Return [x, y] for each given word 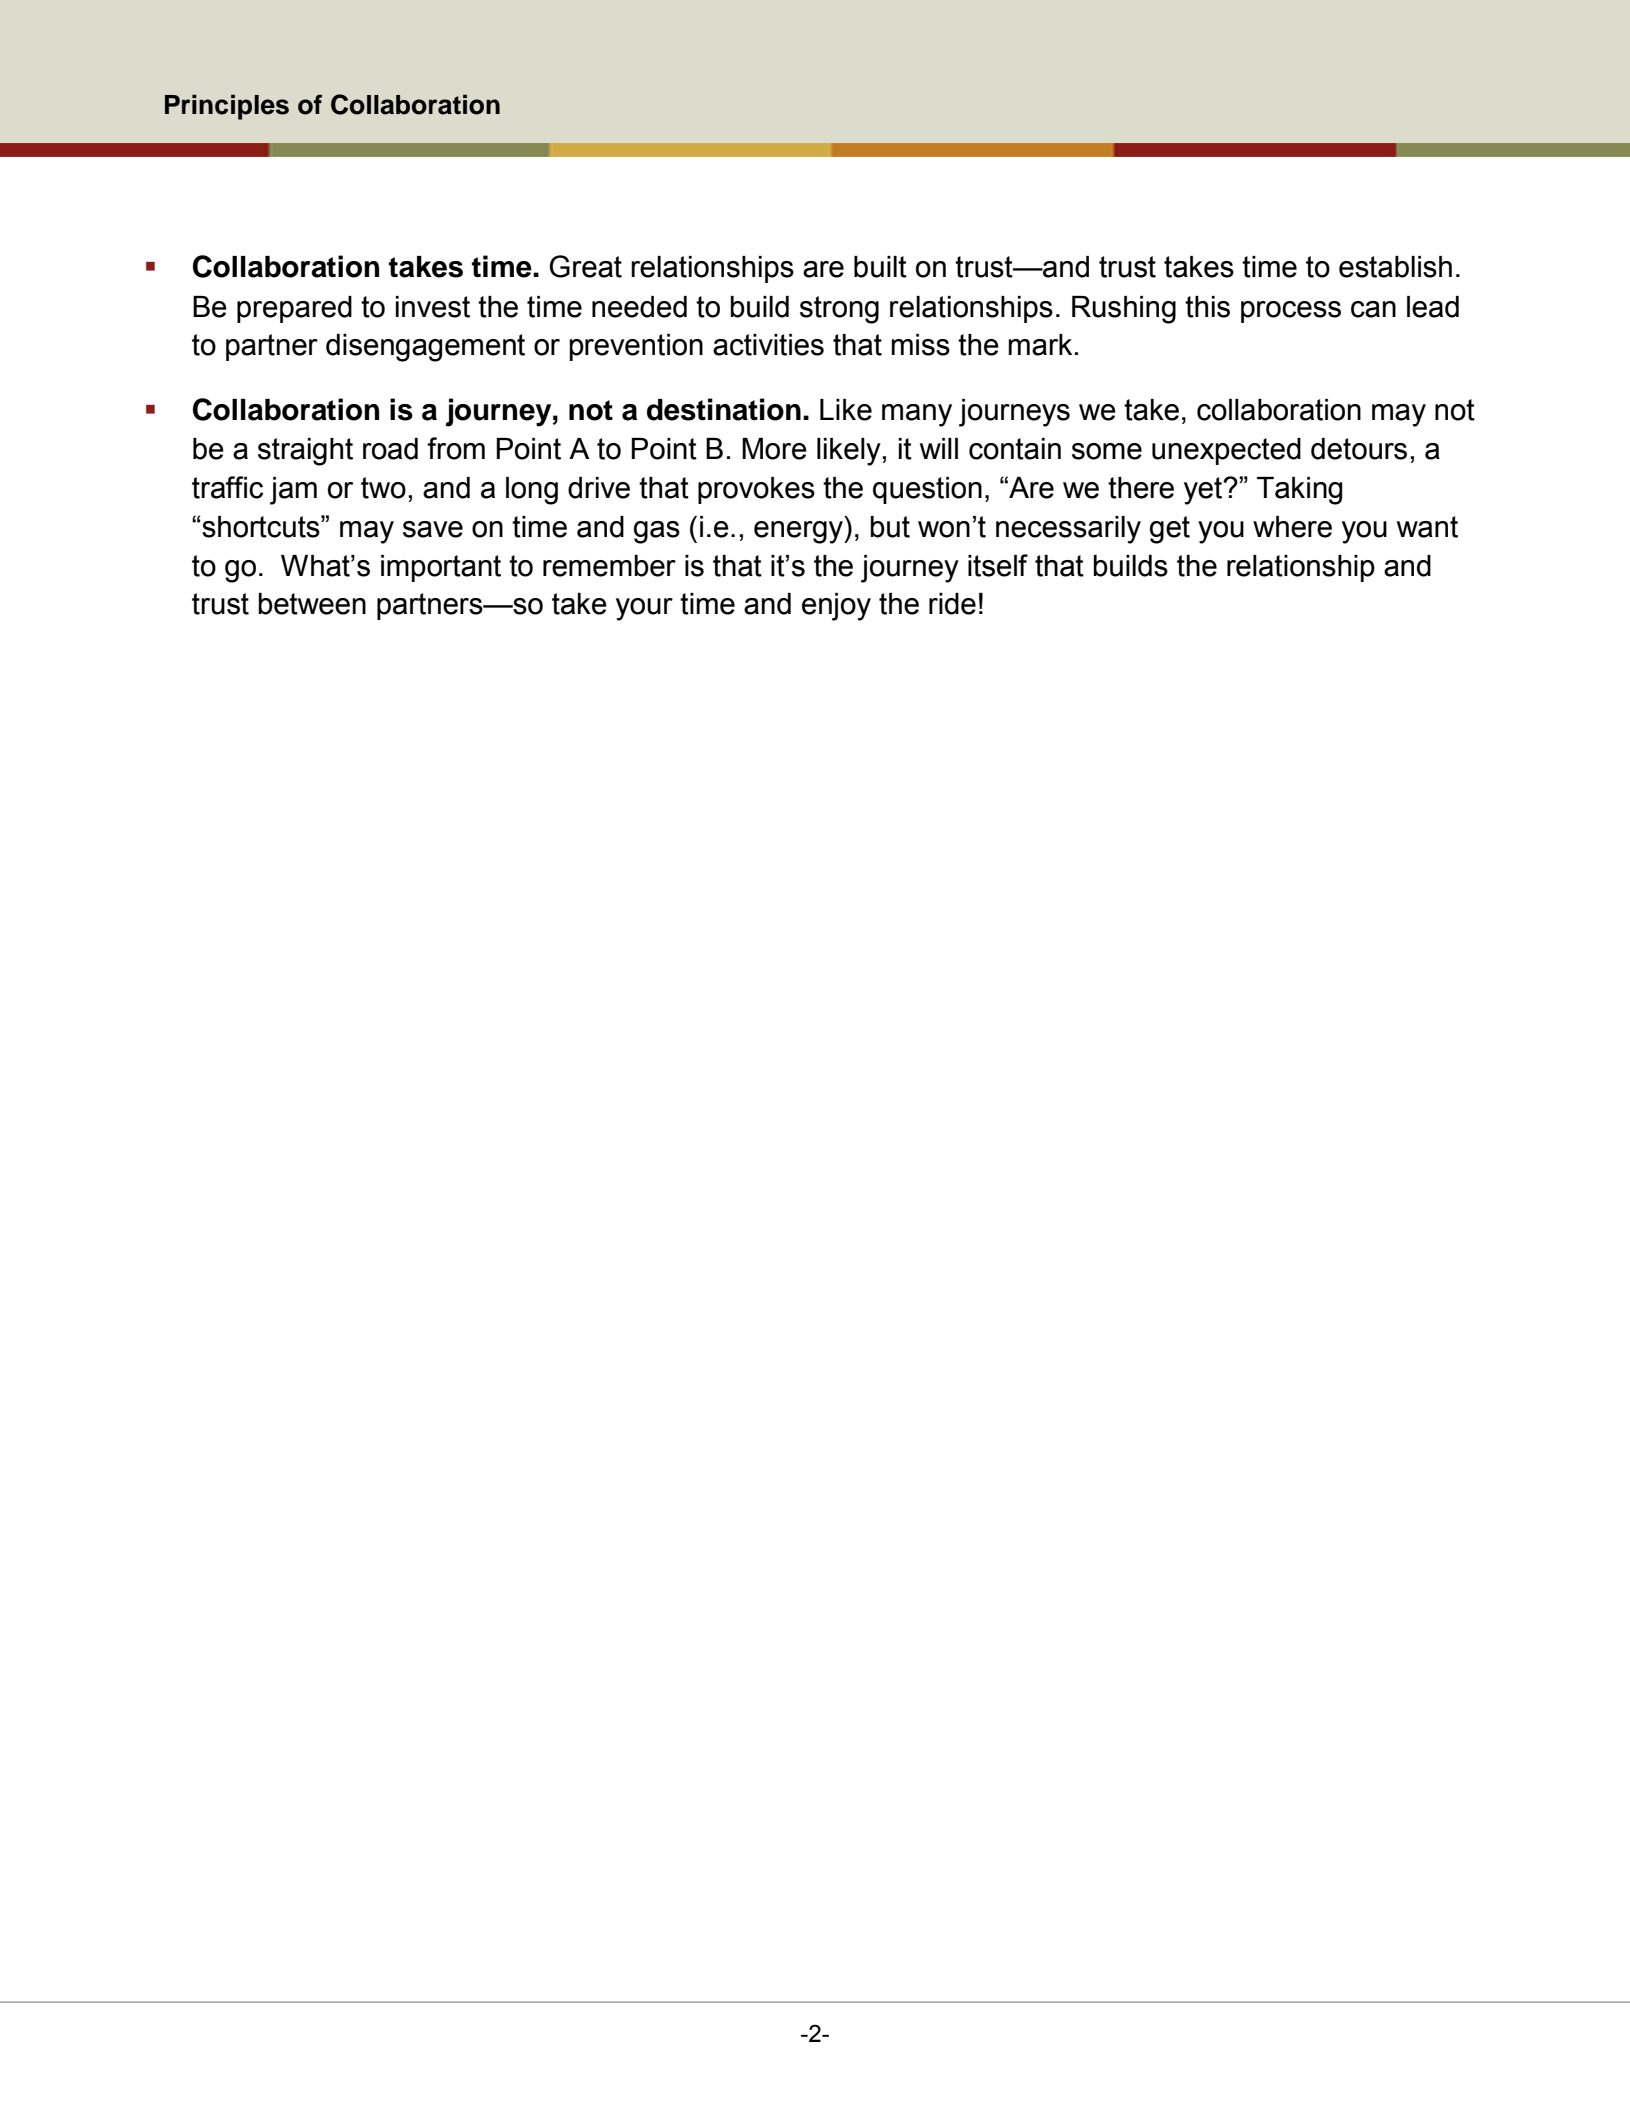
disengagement [425, 348]
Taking [1299, 491]
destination [724, 409]
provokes [756, 490]
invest [433, 307]
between [312, 604]
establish [1395, 267]
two [383, 488]
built [880, 267]
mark [1040, 345]
